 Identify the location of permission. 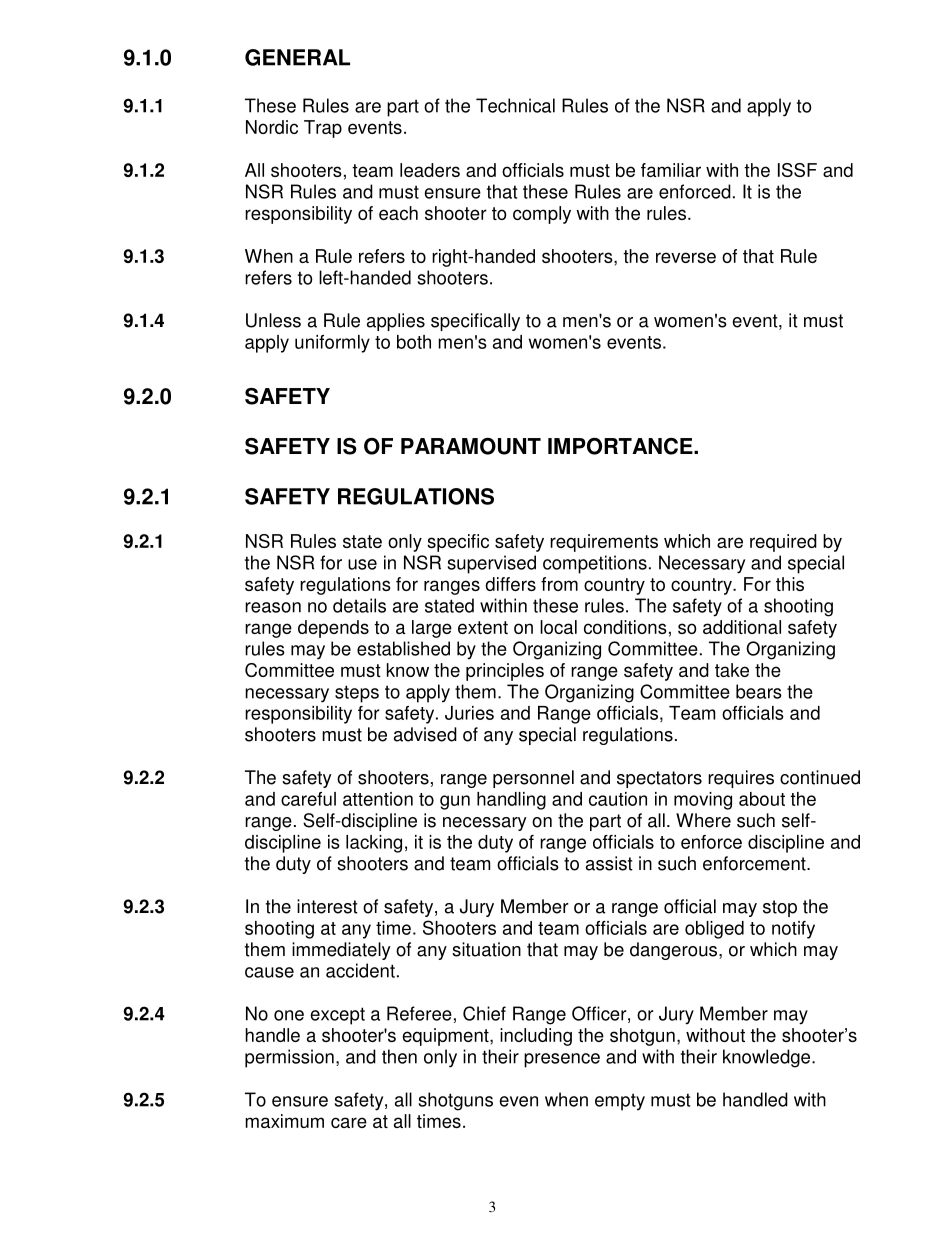
(289, 1058).
